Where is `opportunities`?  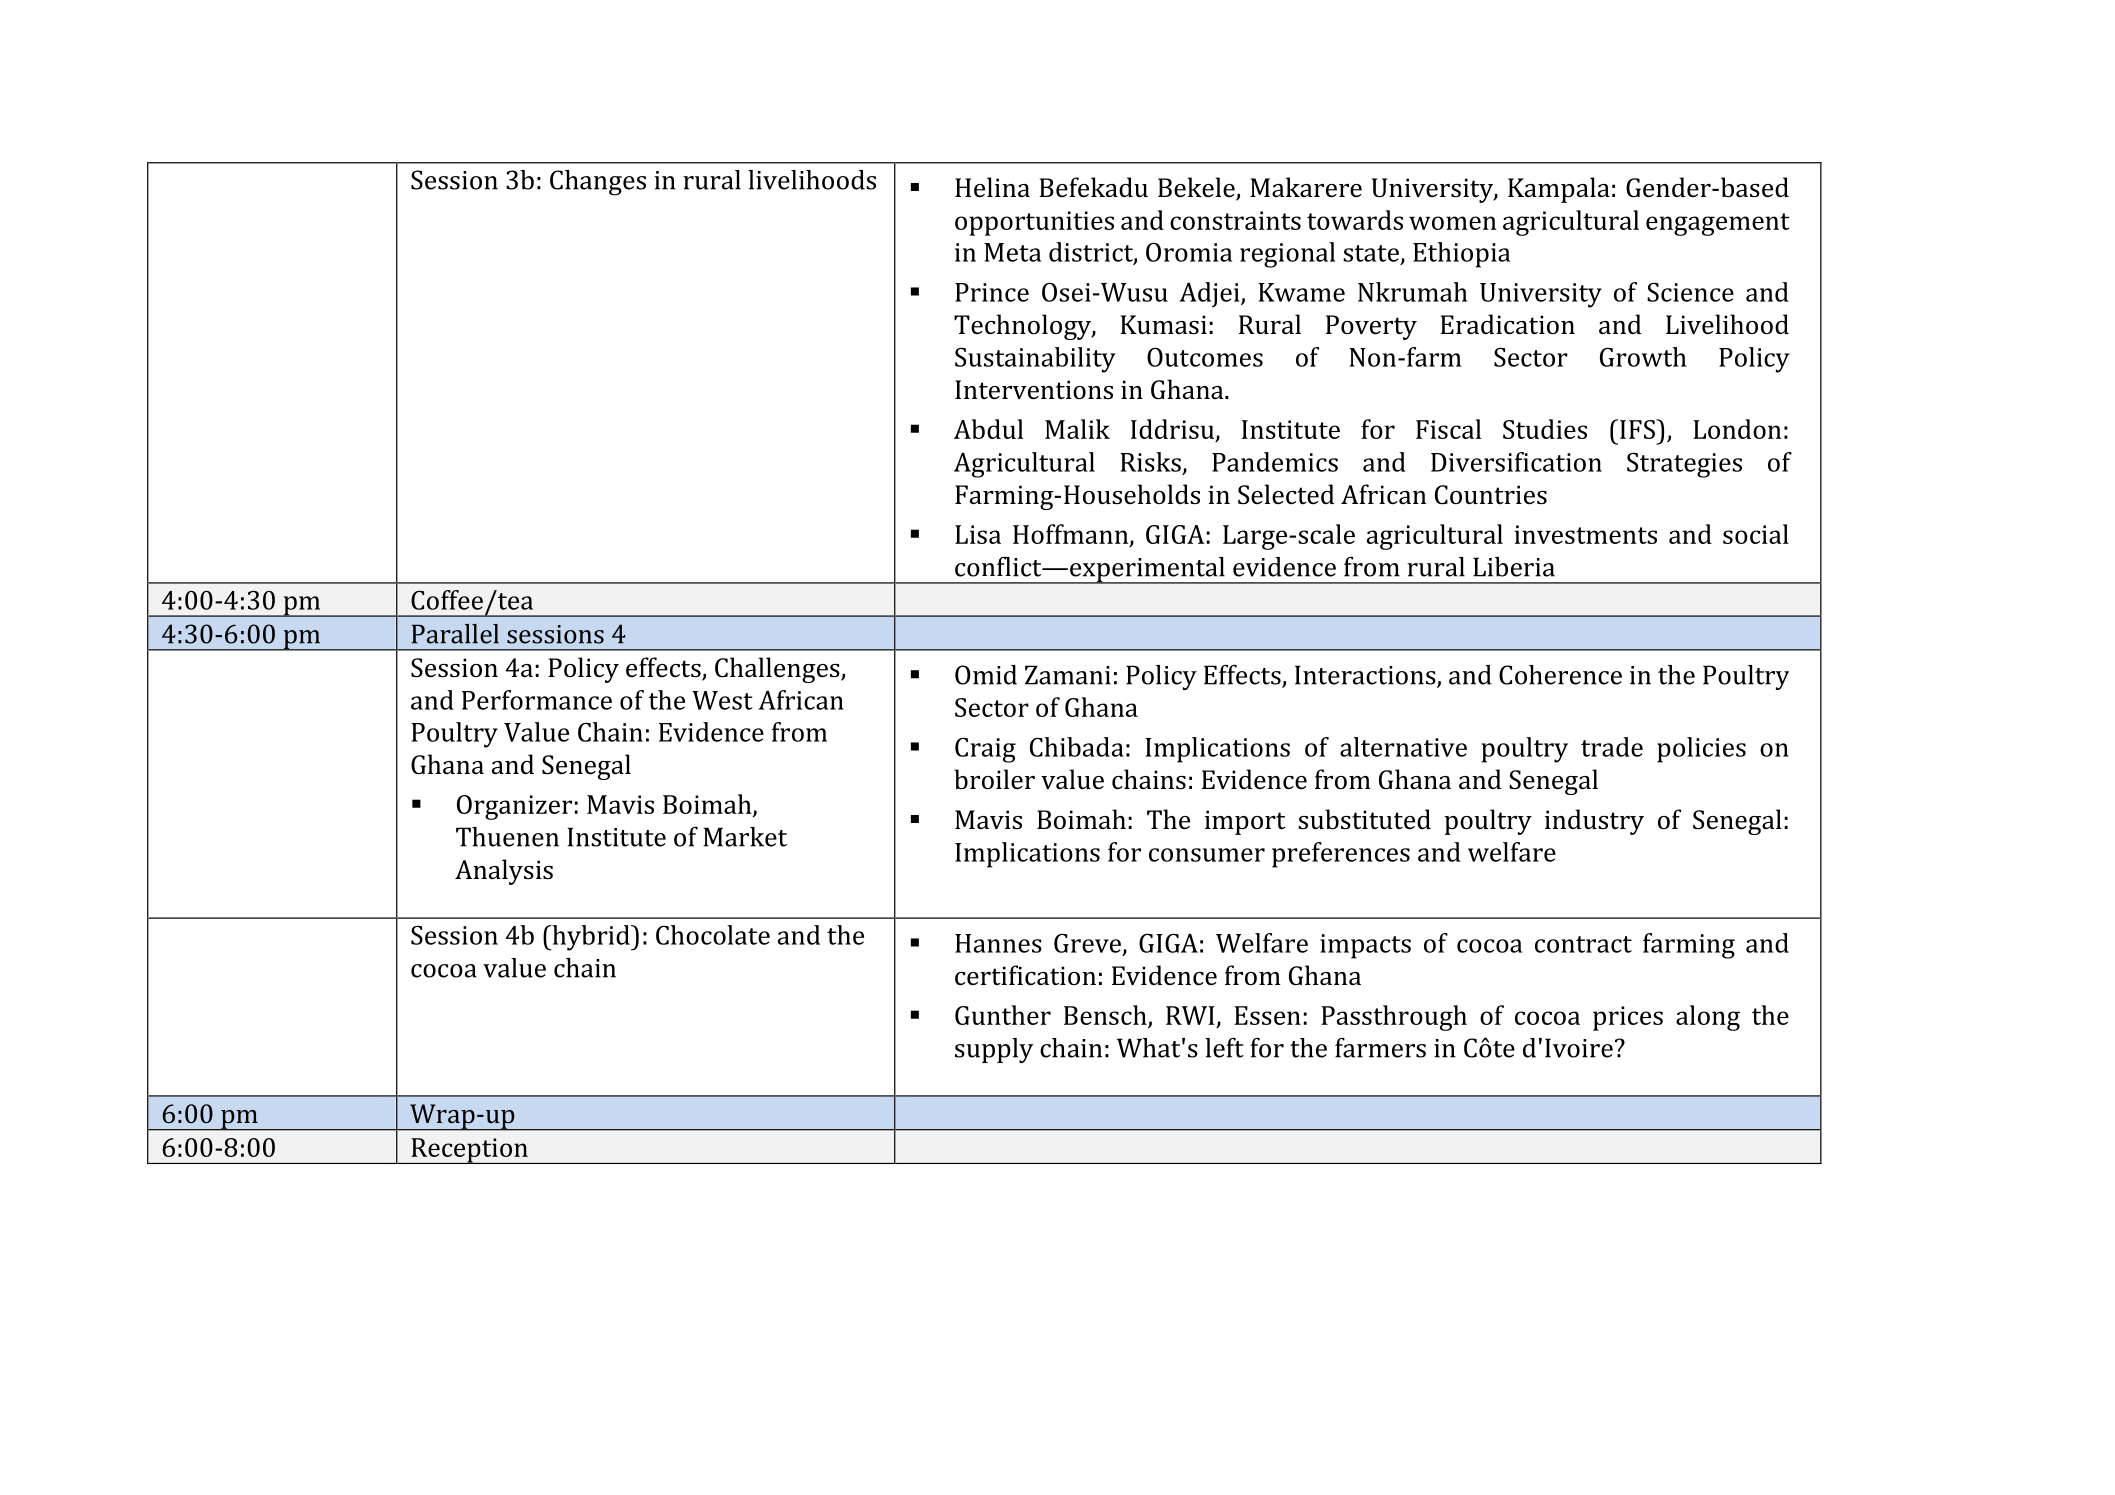
opportunities is located at coordinates (1034, 223).
